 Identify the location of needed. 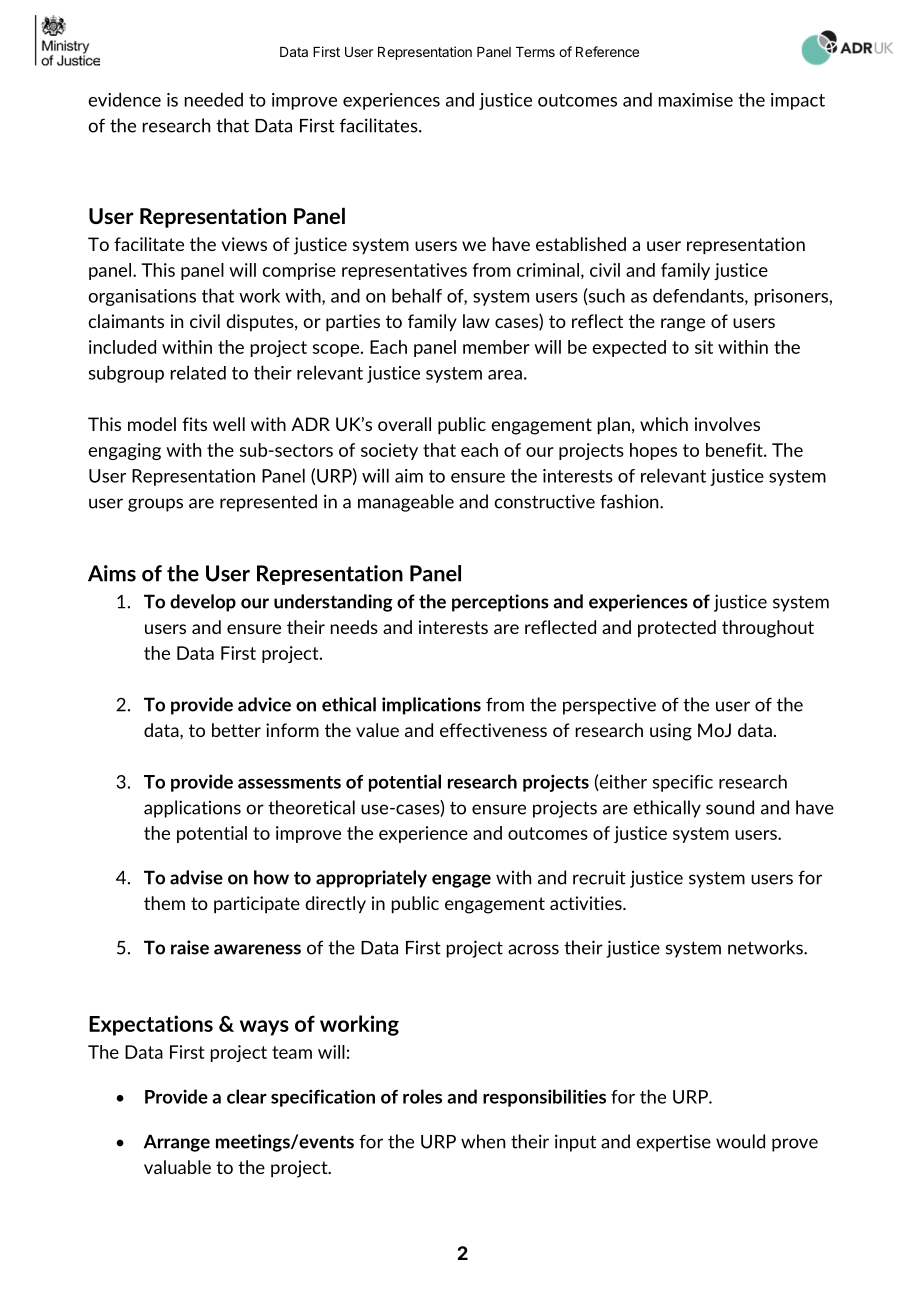
(214, 99).
